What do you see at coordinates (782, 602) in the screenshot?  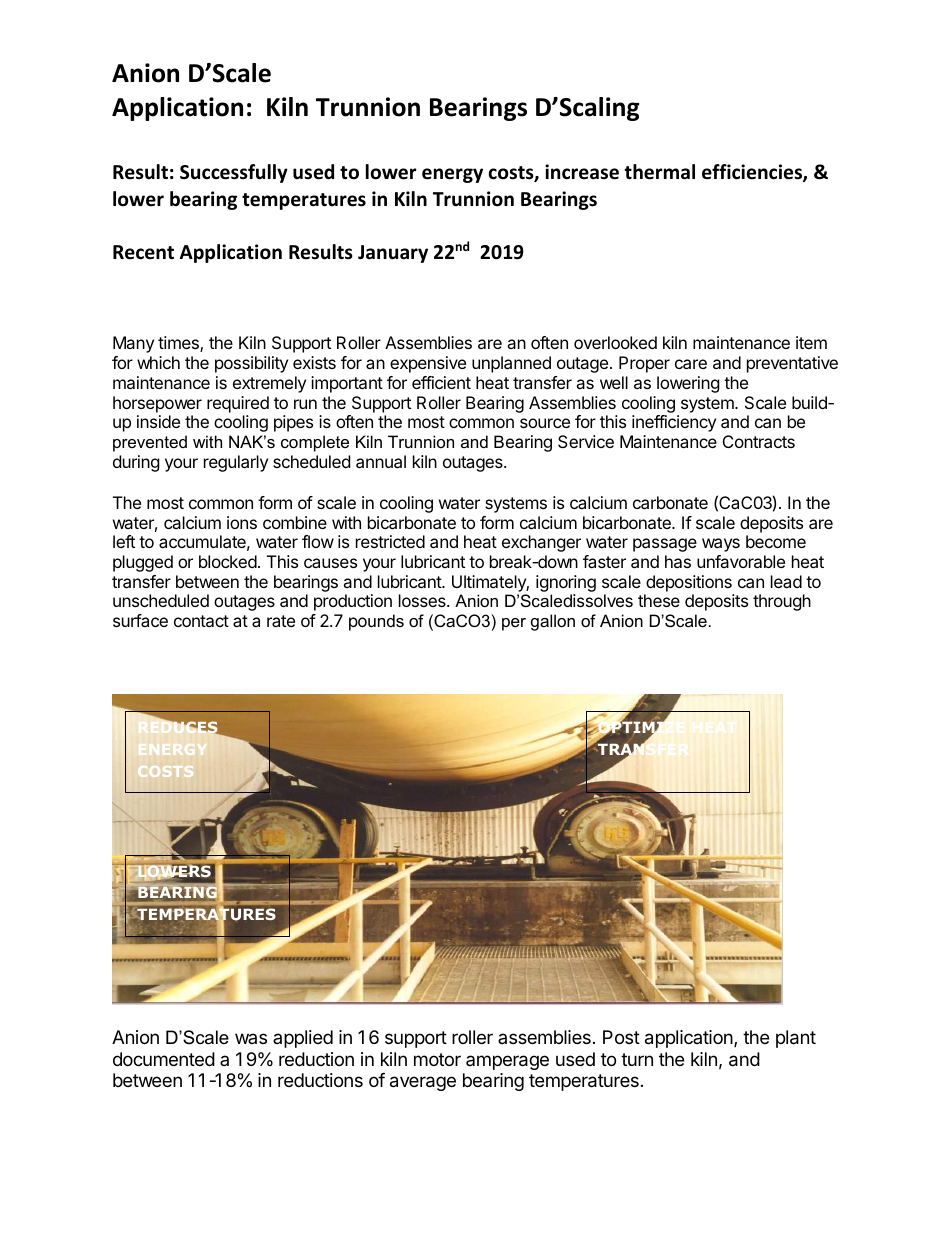 I see `through` at bounding box center [782, 602].
